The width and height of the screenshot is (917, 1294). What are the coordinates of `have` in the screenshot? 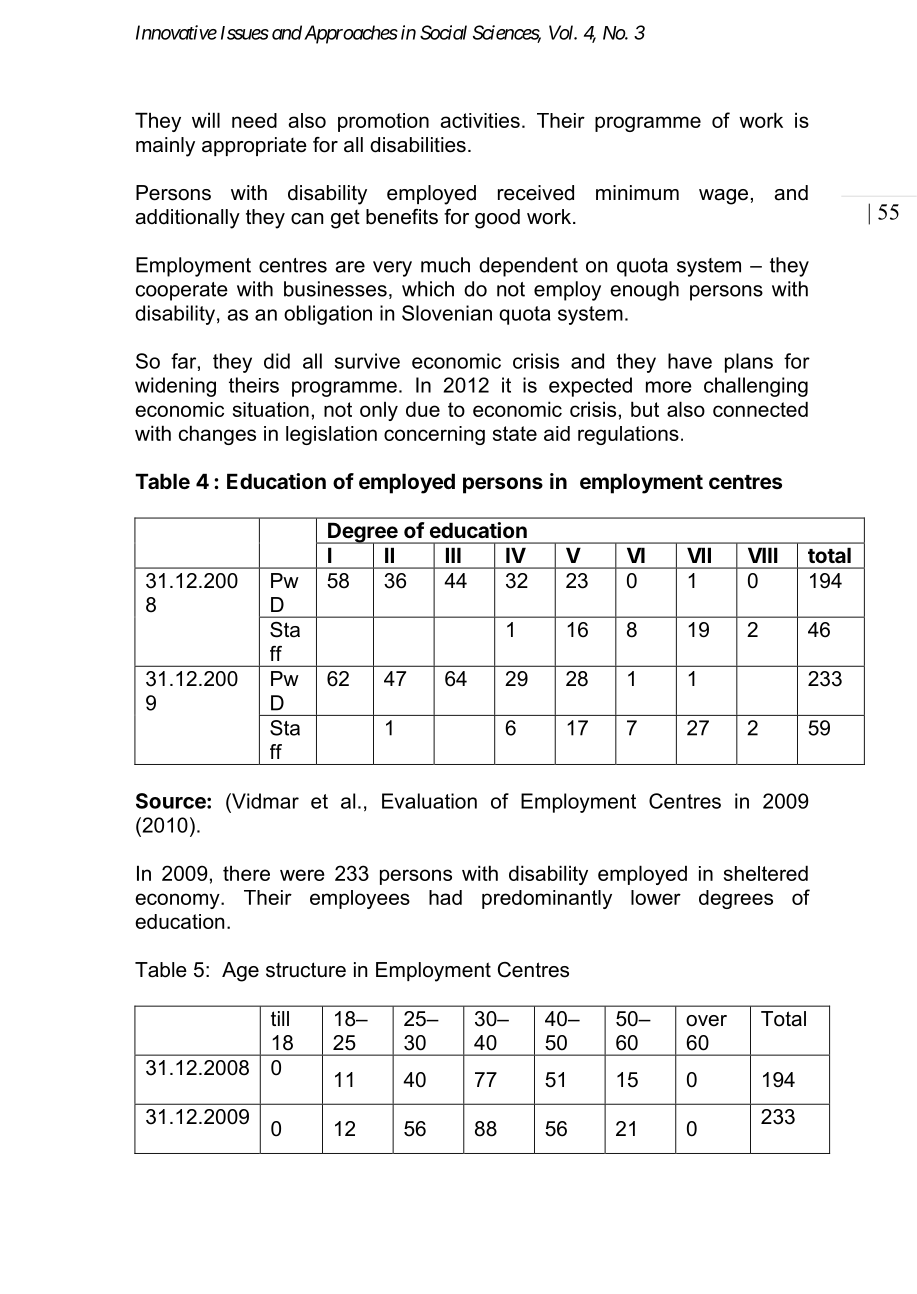 It's located at (690, 361).
